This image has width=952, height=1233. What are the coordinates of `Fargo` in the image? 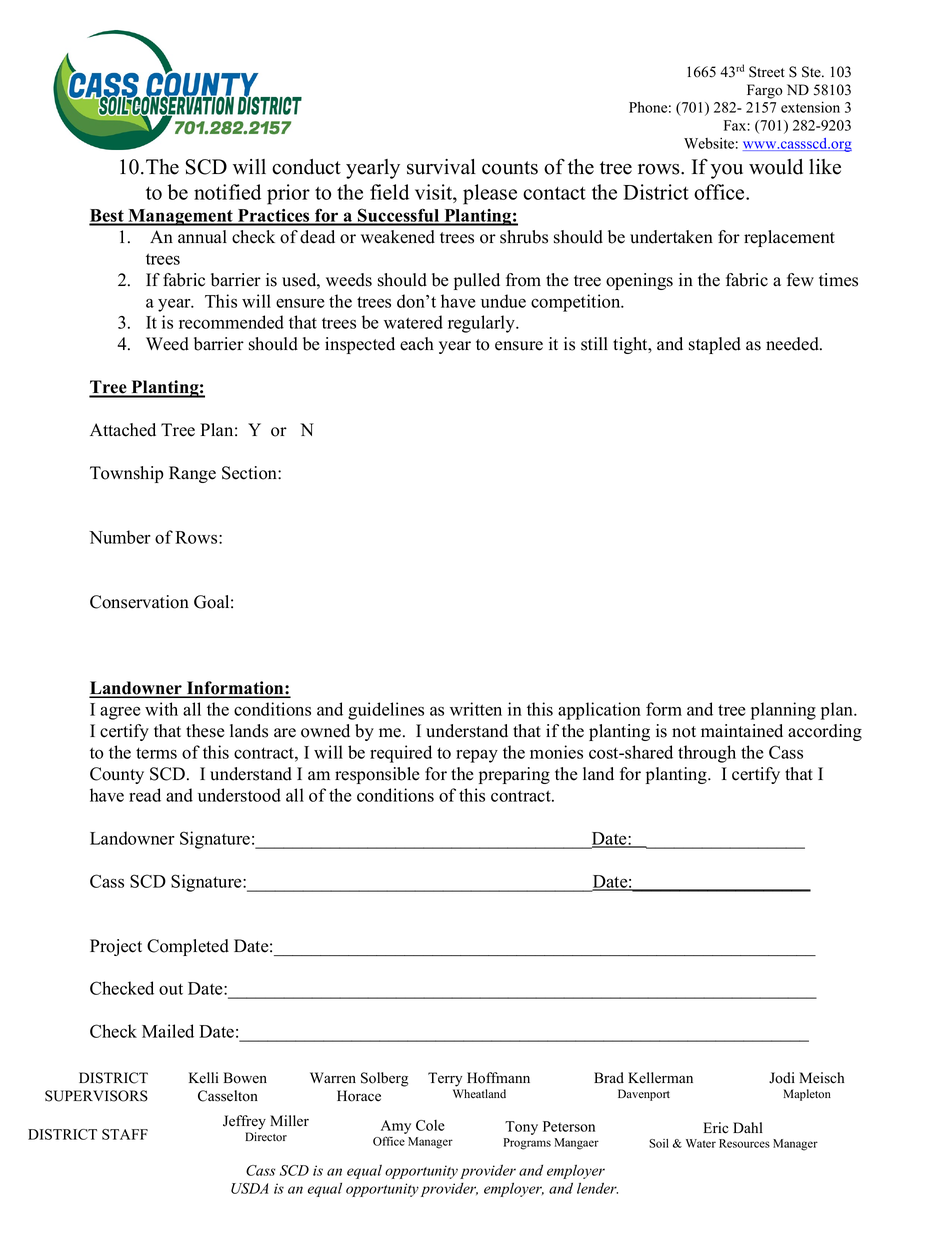 It's located at (765, 91).
